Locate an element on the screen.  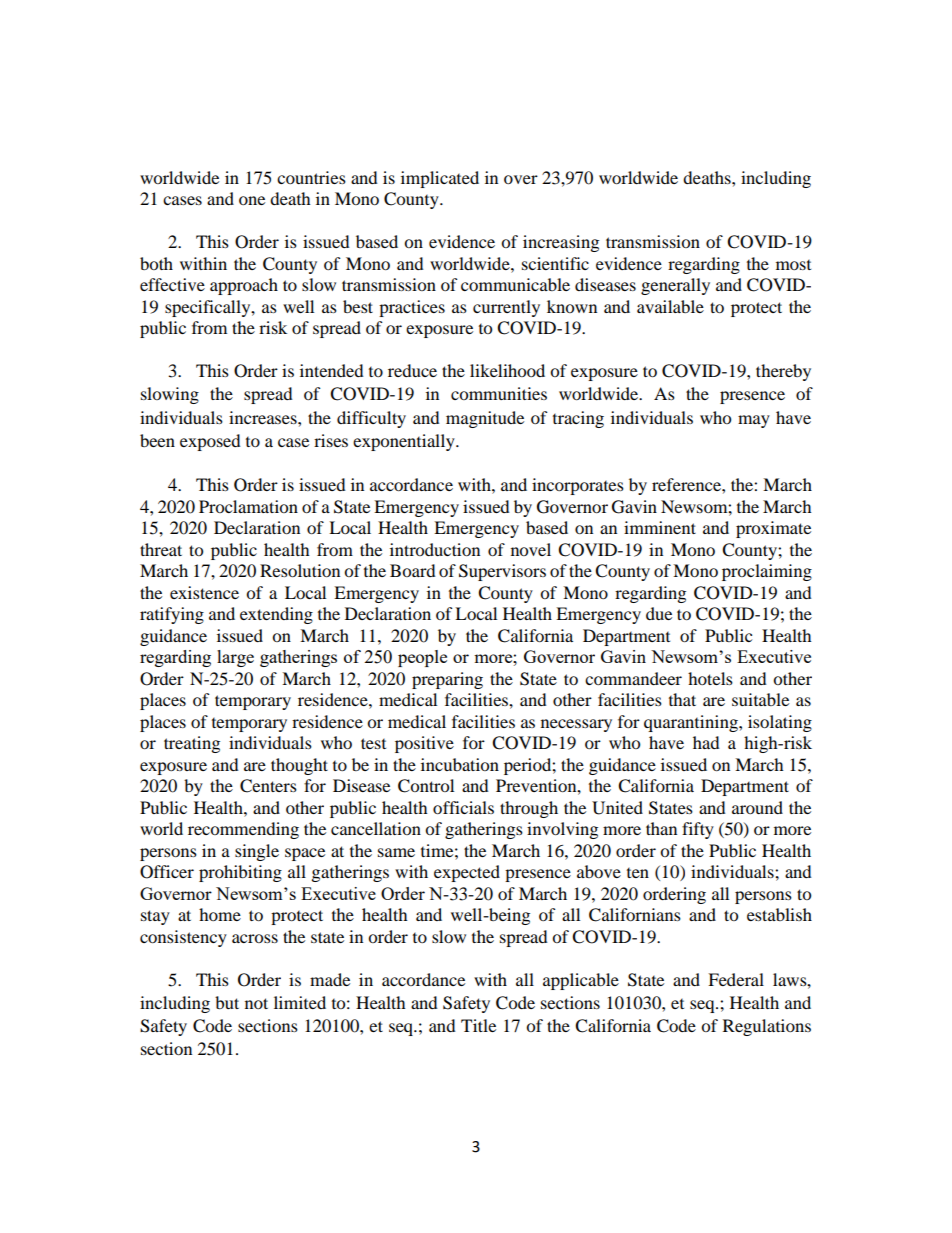
may is located at coordinates (754, 421).
